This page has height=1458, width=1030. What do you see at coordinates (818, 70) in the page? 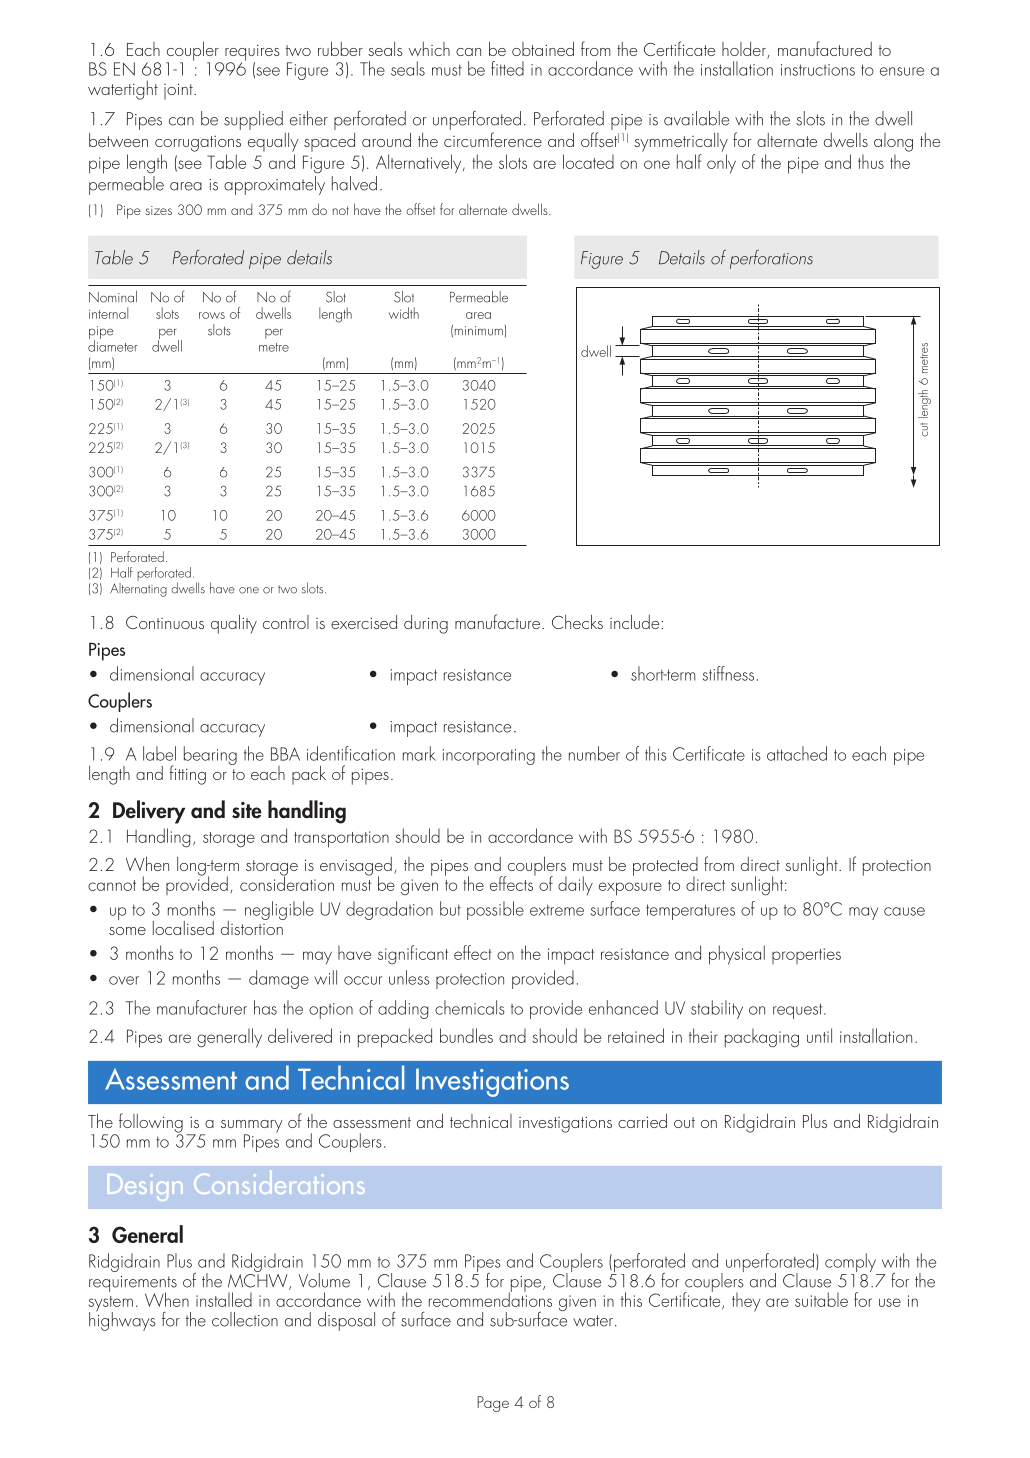
I see `instructions` at bounding box center [818, 70].
